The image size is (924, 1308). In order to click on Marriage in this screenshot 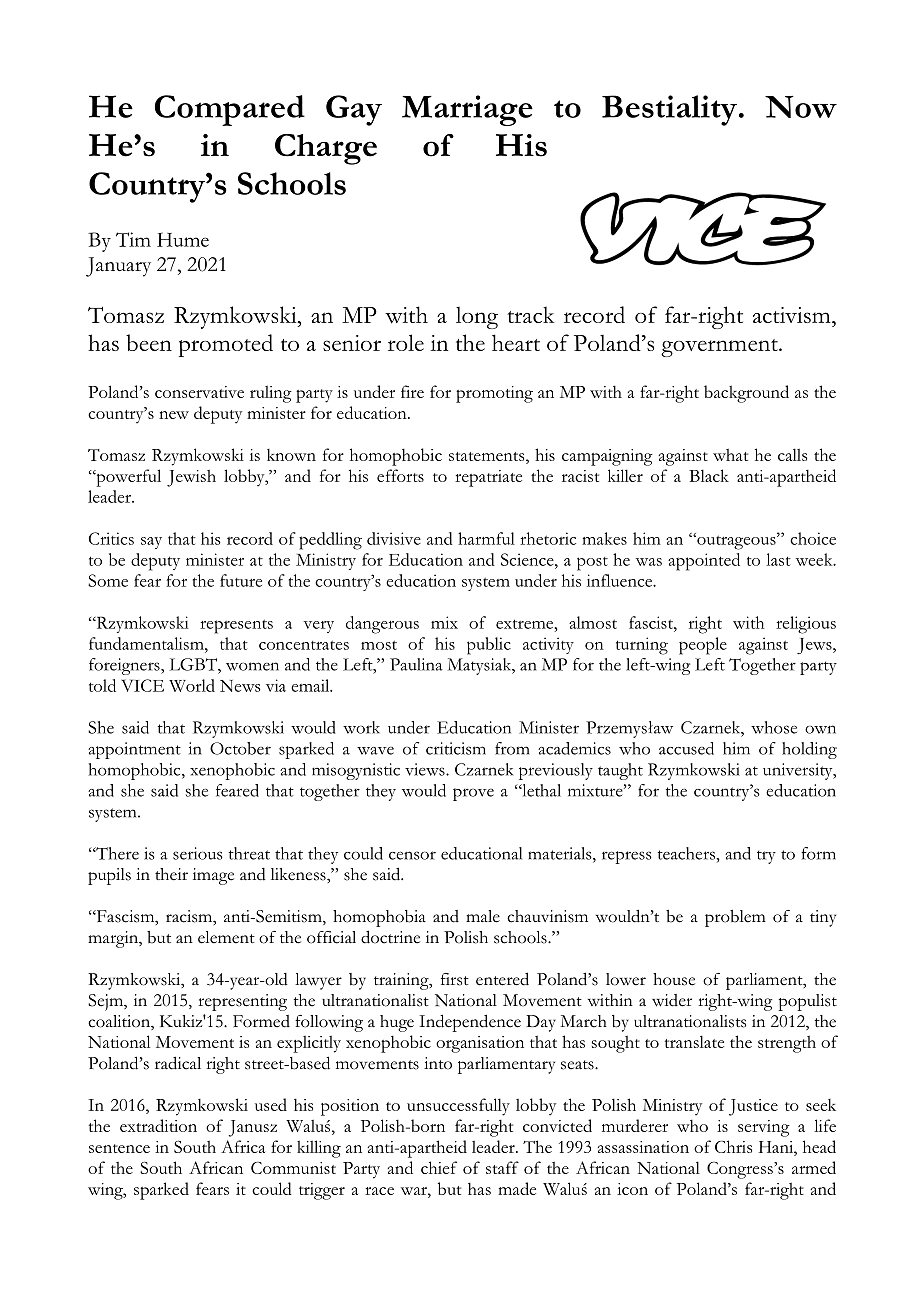, I will do `click(467, 110)`.
